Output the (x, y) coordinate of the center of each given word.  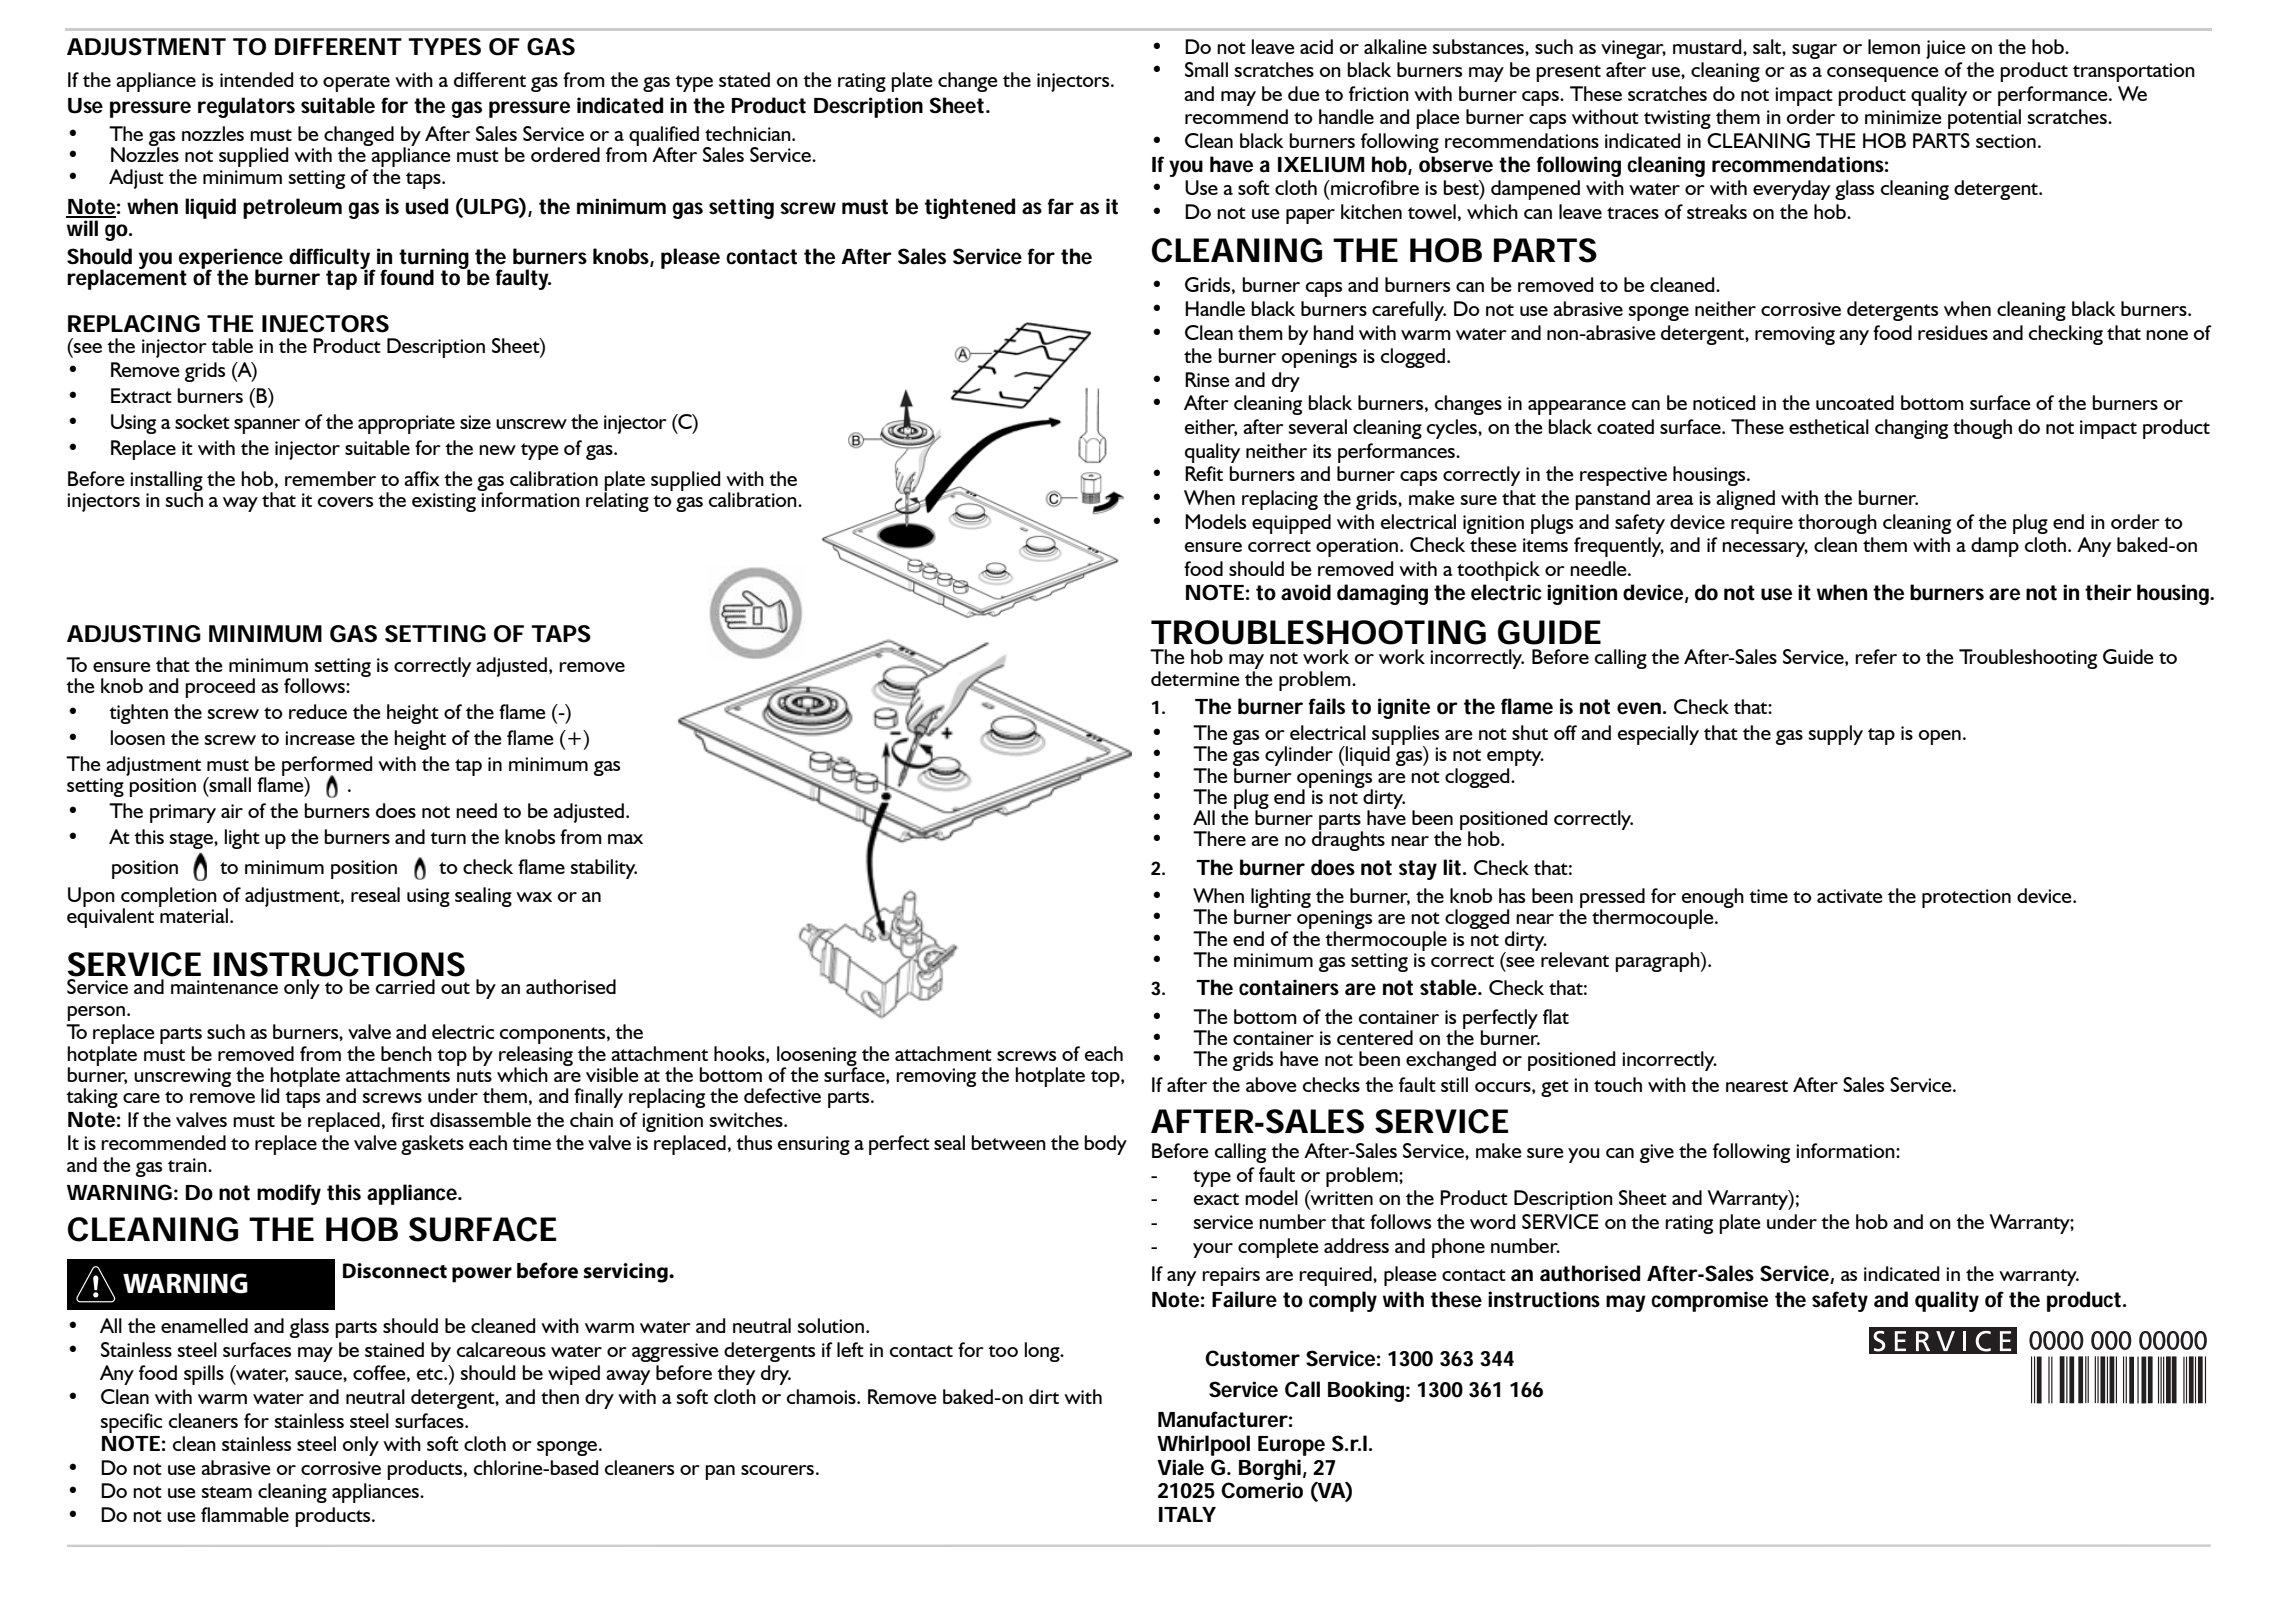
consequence (1883, 74)
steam (226, 1492)
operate (356, 83)
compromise (1709, 1301)
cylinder (1299, 756)
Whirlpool (1203, 1445)
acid (1316, 46)
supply (1835, 735)
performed (327, 767)
